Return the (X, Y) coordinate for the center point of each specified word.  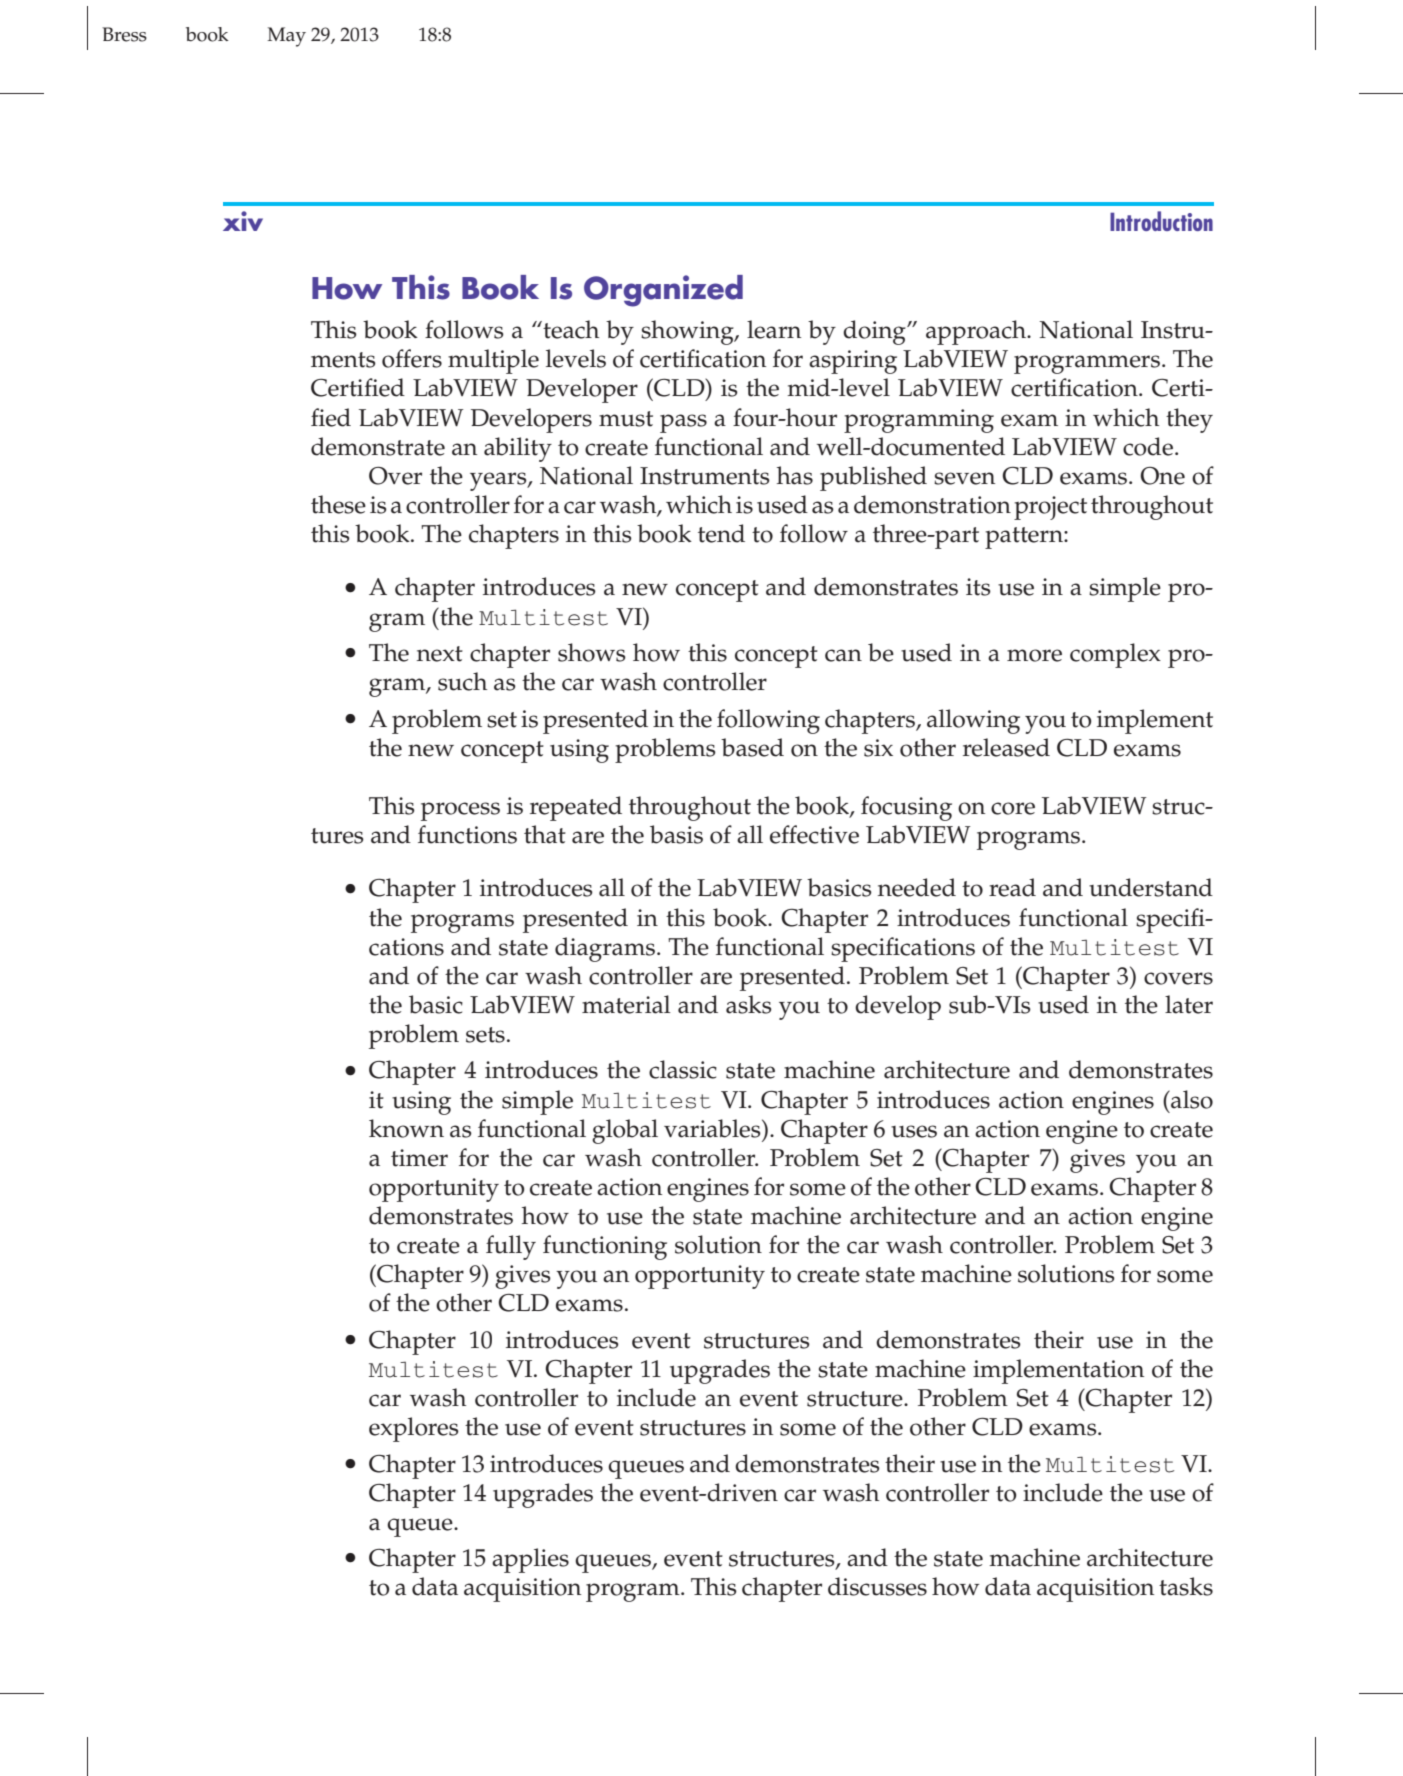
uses (914, 1131)
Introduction (1161, 221)
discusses (877, 1586)
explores (414, 1429)
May (286, 37)
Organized (663, 291)
